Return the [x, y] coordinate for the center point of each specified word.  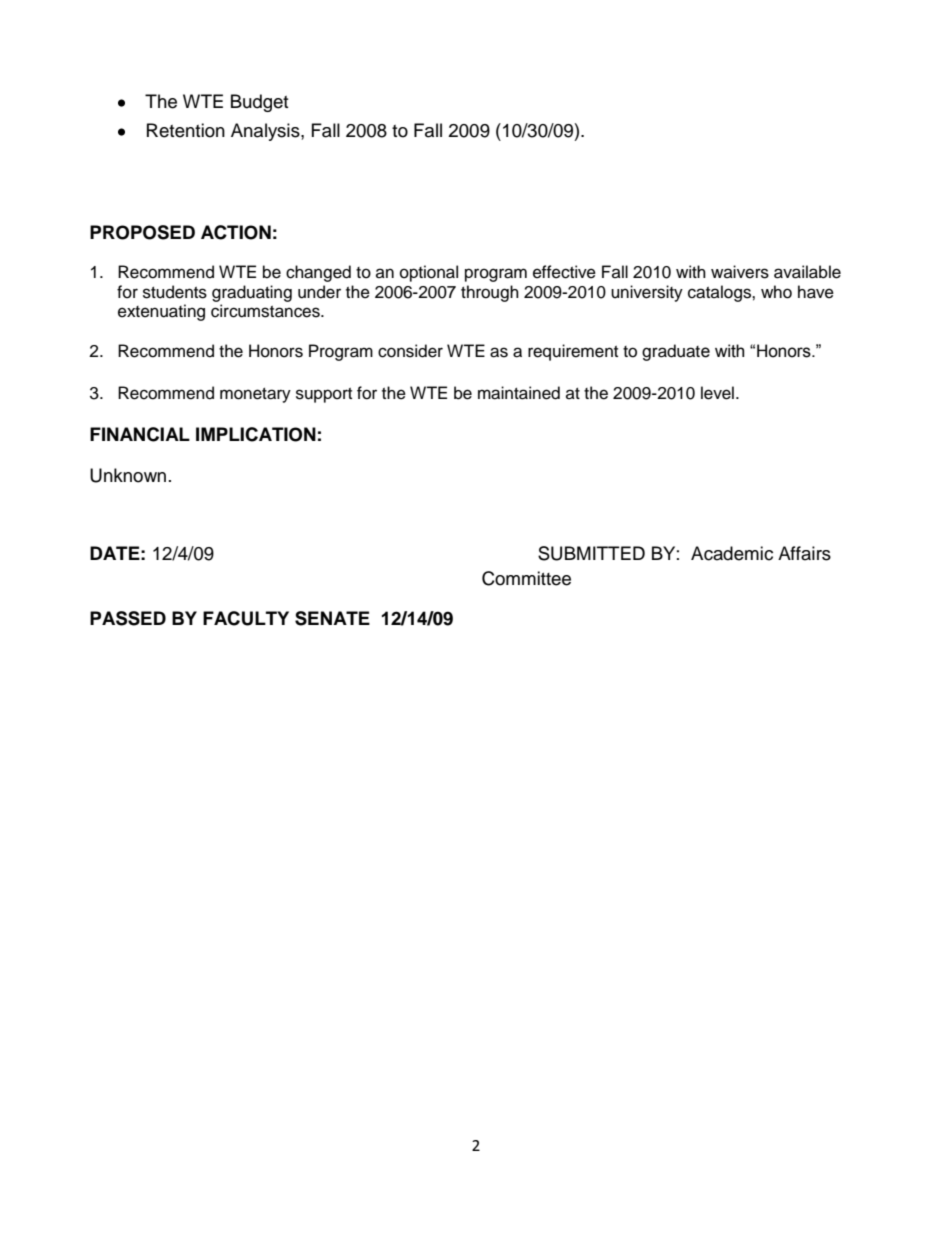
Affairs [804, 553]
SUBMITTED [591, 553]
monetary [255, 395]
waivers [740, 272]
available [807, 272]
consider [410, 351]
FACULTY [246, 618]
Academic [732, 553]
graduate [676, 352]
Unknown [128, 475]
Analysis [266, 132]
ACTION [236, 232]
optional [429, 273]
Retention [186, 130]
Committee [526, 578]
